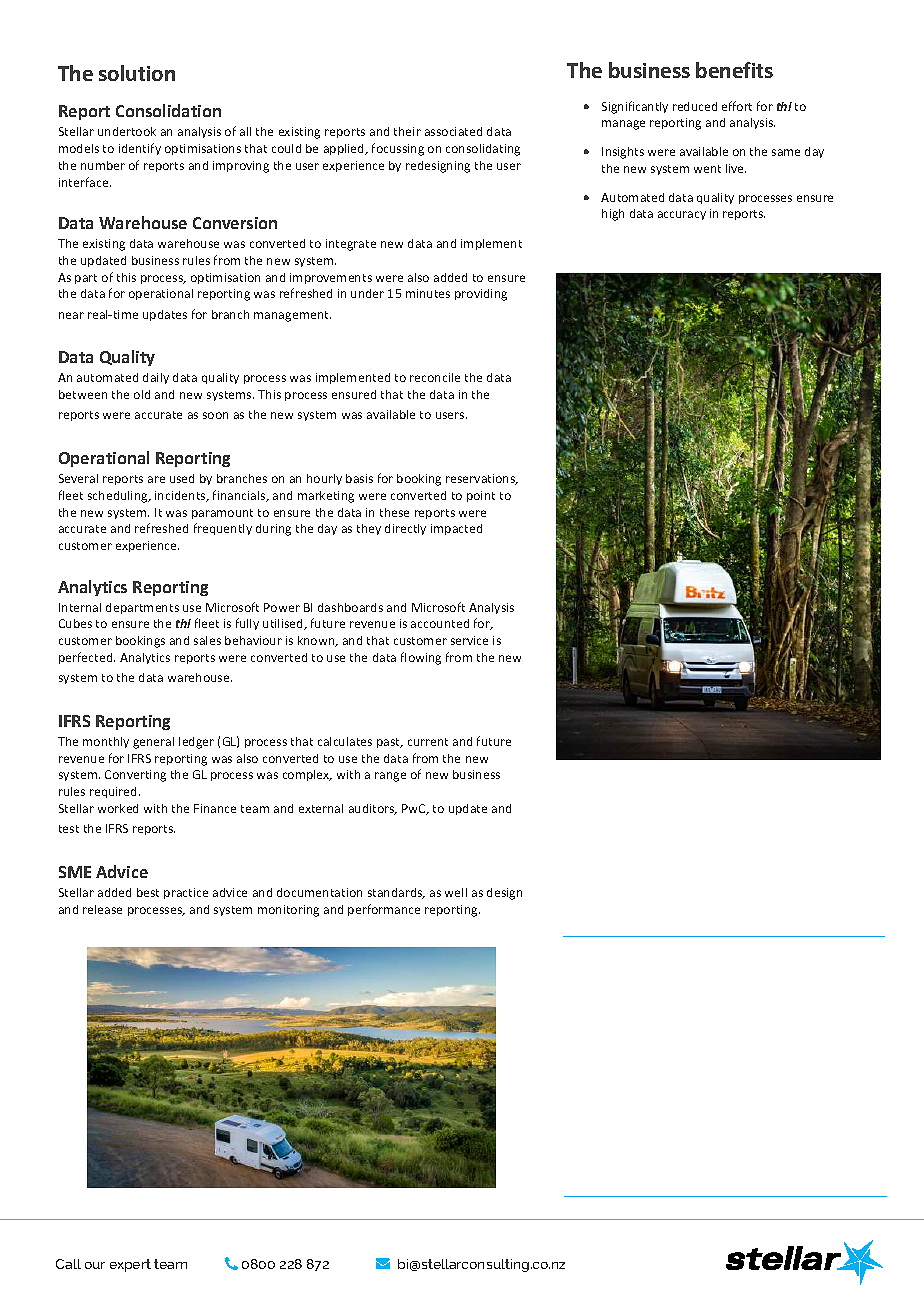 The image size is (924, 1308). Describe the element at coordinates (207, 640) in the screenshot. I see `sales` at that location.
